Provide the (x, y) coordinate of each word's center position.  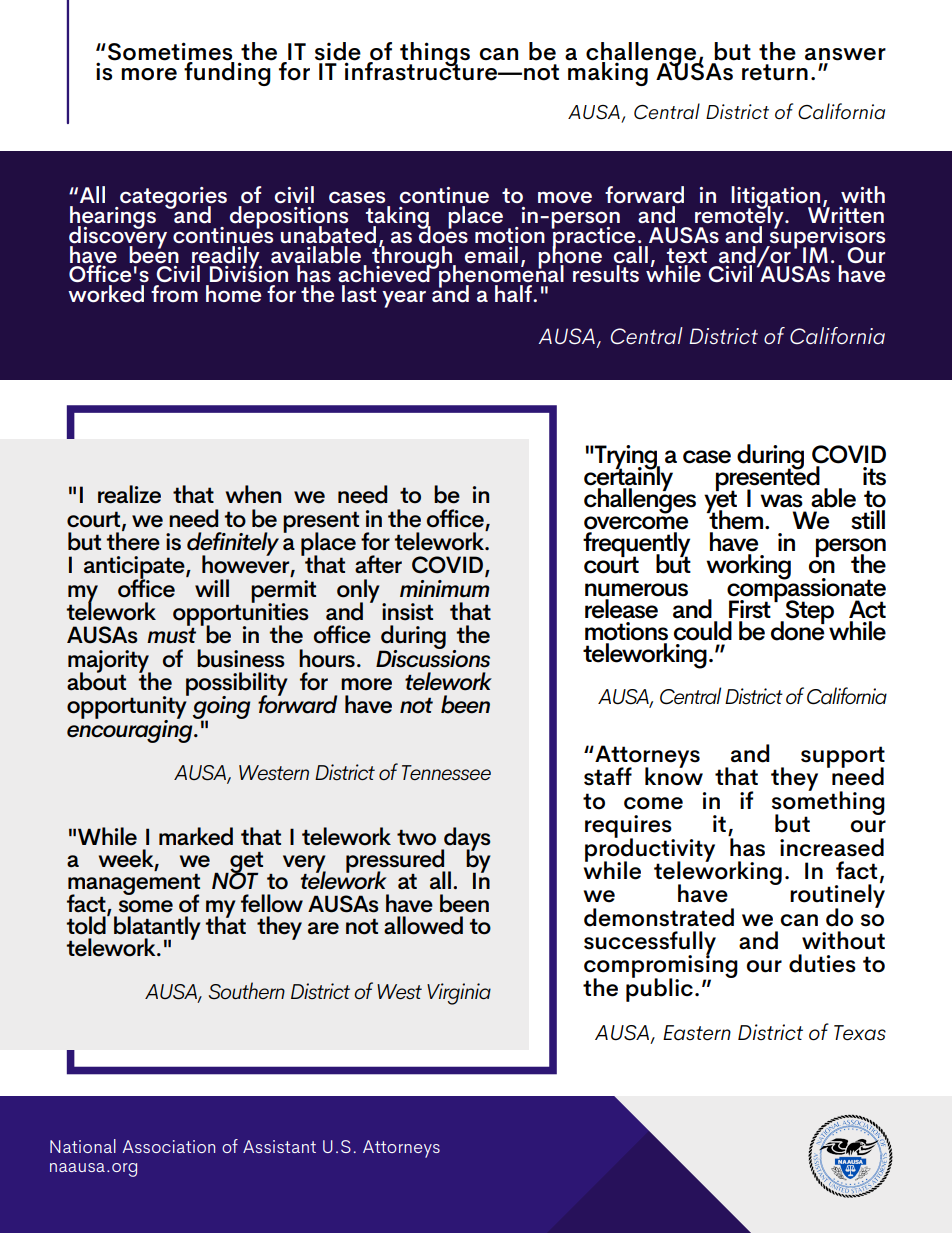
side (338, 51)
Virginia (459, 994)
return (775, 72)
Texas (860, 1033)
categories (172, 199)
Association (169, 1146)
